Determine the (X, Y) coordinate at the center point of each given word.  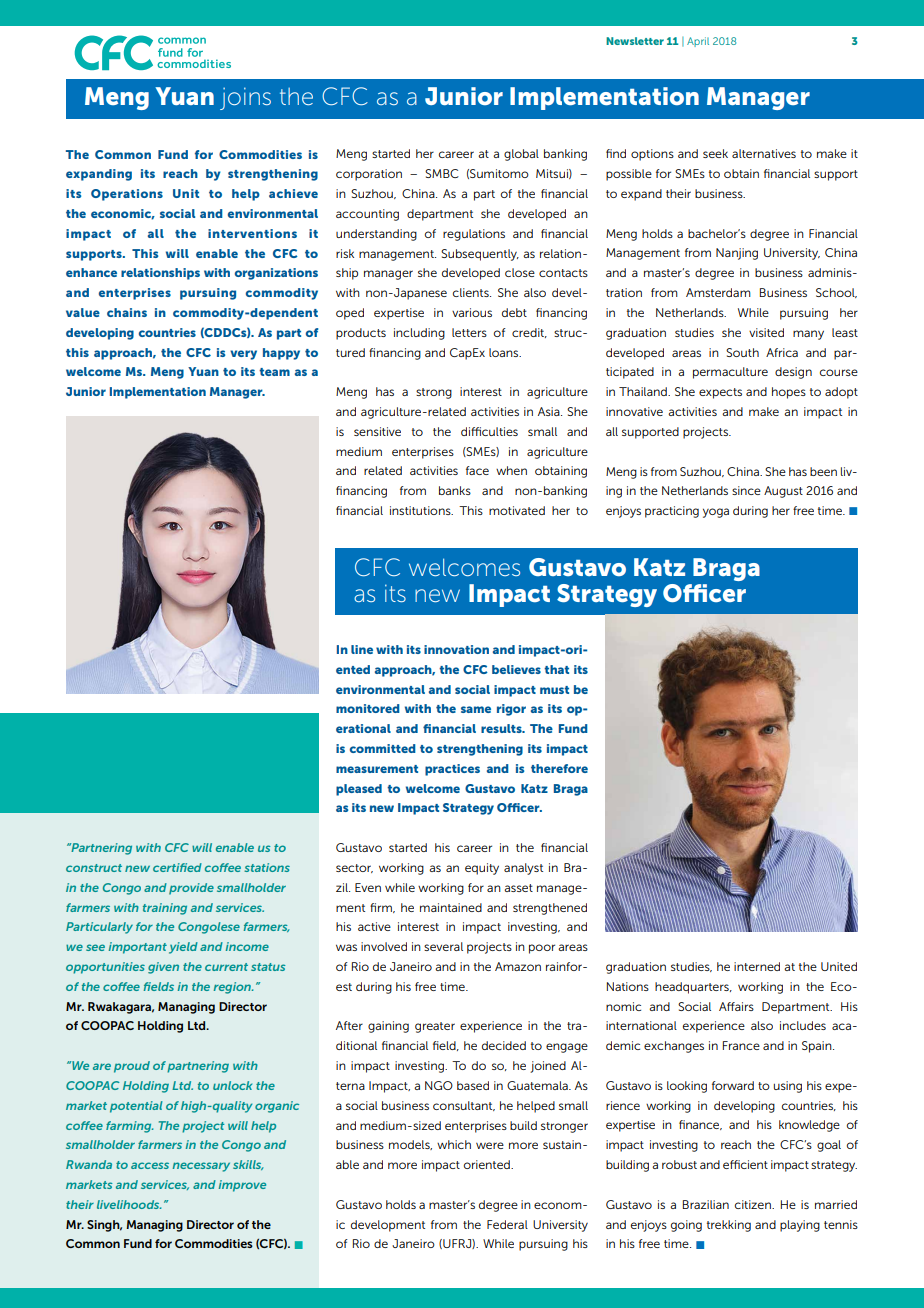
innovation (456, 649)
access (150, 1165)
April (698, 42)
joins (245, 98)
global (521, 155)
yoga (716, 513)
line (362, 649)
